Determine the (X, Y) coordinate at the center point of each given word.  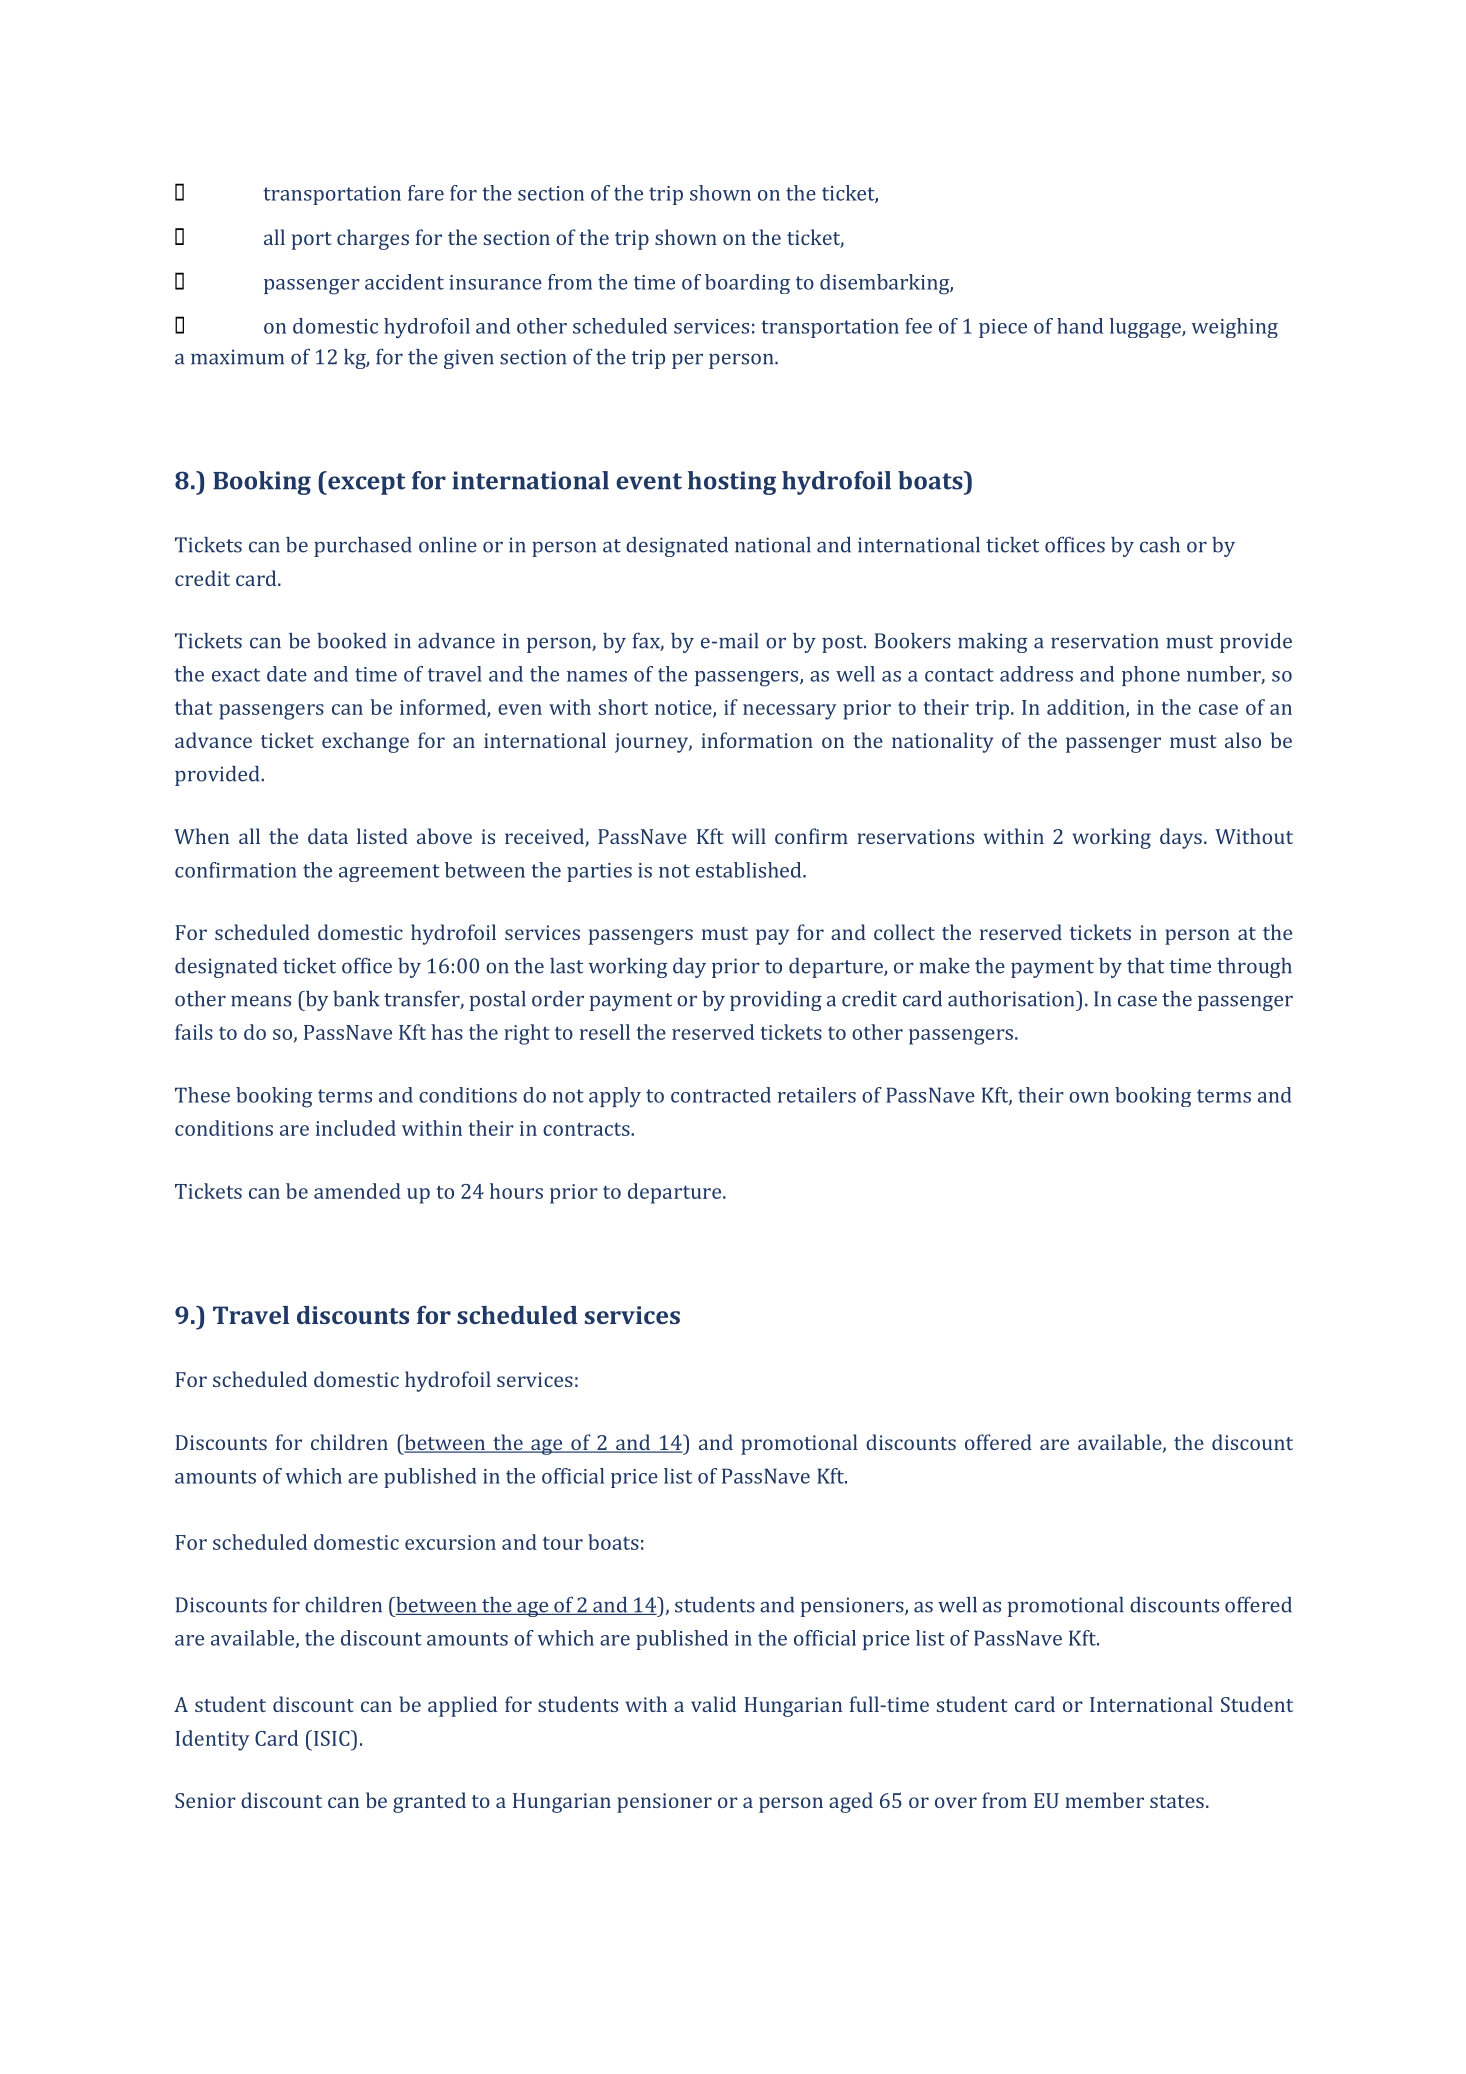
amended (357, 1191)
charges (373, 239)
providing (776, 1001)
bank (356, 999)
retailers (817, 1095)
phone (1151, 676)
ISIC (333, 1738)
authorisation (1012, 999)
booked (351, 641)
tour (563, 1543)
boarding (747, 284)
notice (684, 708)
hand (1080, 326)
